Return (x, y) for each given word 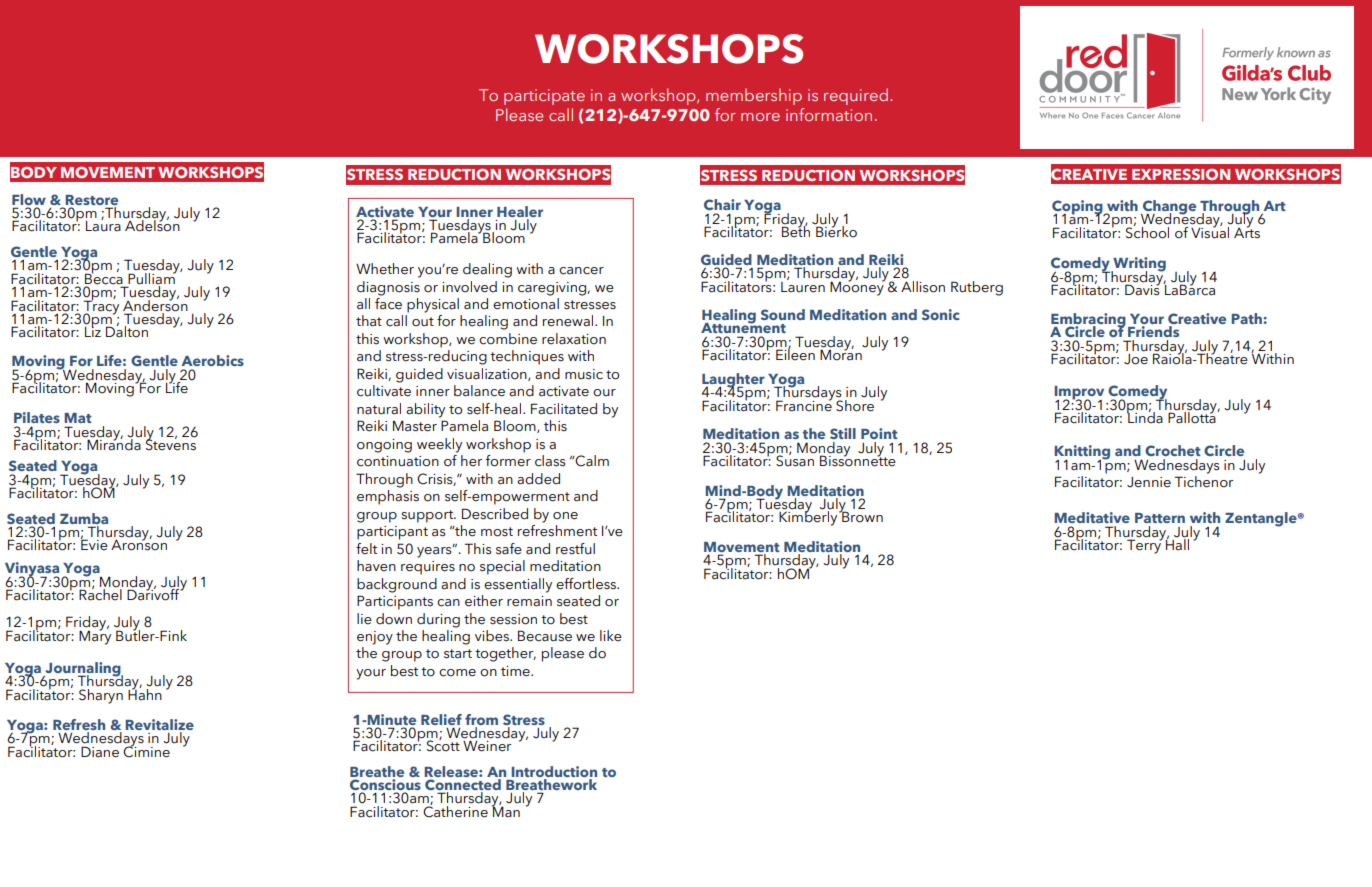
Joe (1136, 358)
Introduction (554, 771)
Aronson (139, 544)
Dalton (127, 331)
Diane (100, 752)
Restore (92, 200)
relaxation (574, 339)
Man (506, 811)
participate (544, 97)
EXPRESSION (1181, 174)
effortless (587, 584)
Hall (1177, 544)
